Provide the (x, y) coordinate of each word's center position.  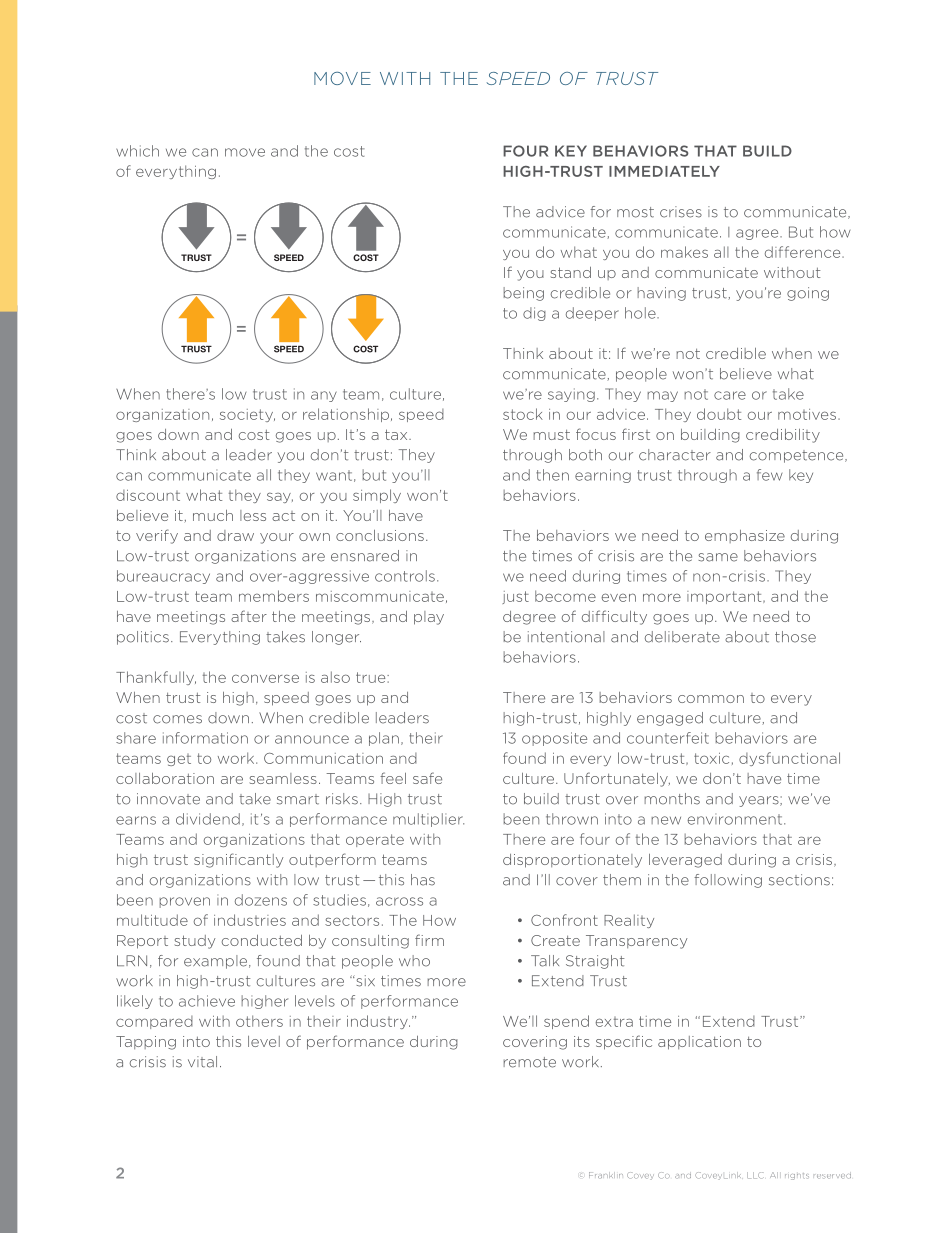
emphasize (745, 536)
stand (571, 272)
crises (681, 212)
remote (529, 1062)
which (137, 151)
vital (202, 1062)
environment (736, 819)
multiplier (428, 820)
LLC (755, 1175)
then (552, 475)
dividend (208, 819)
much (213, 515)
